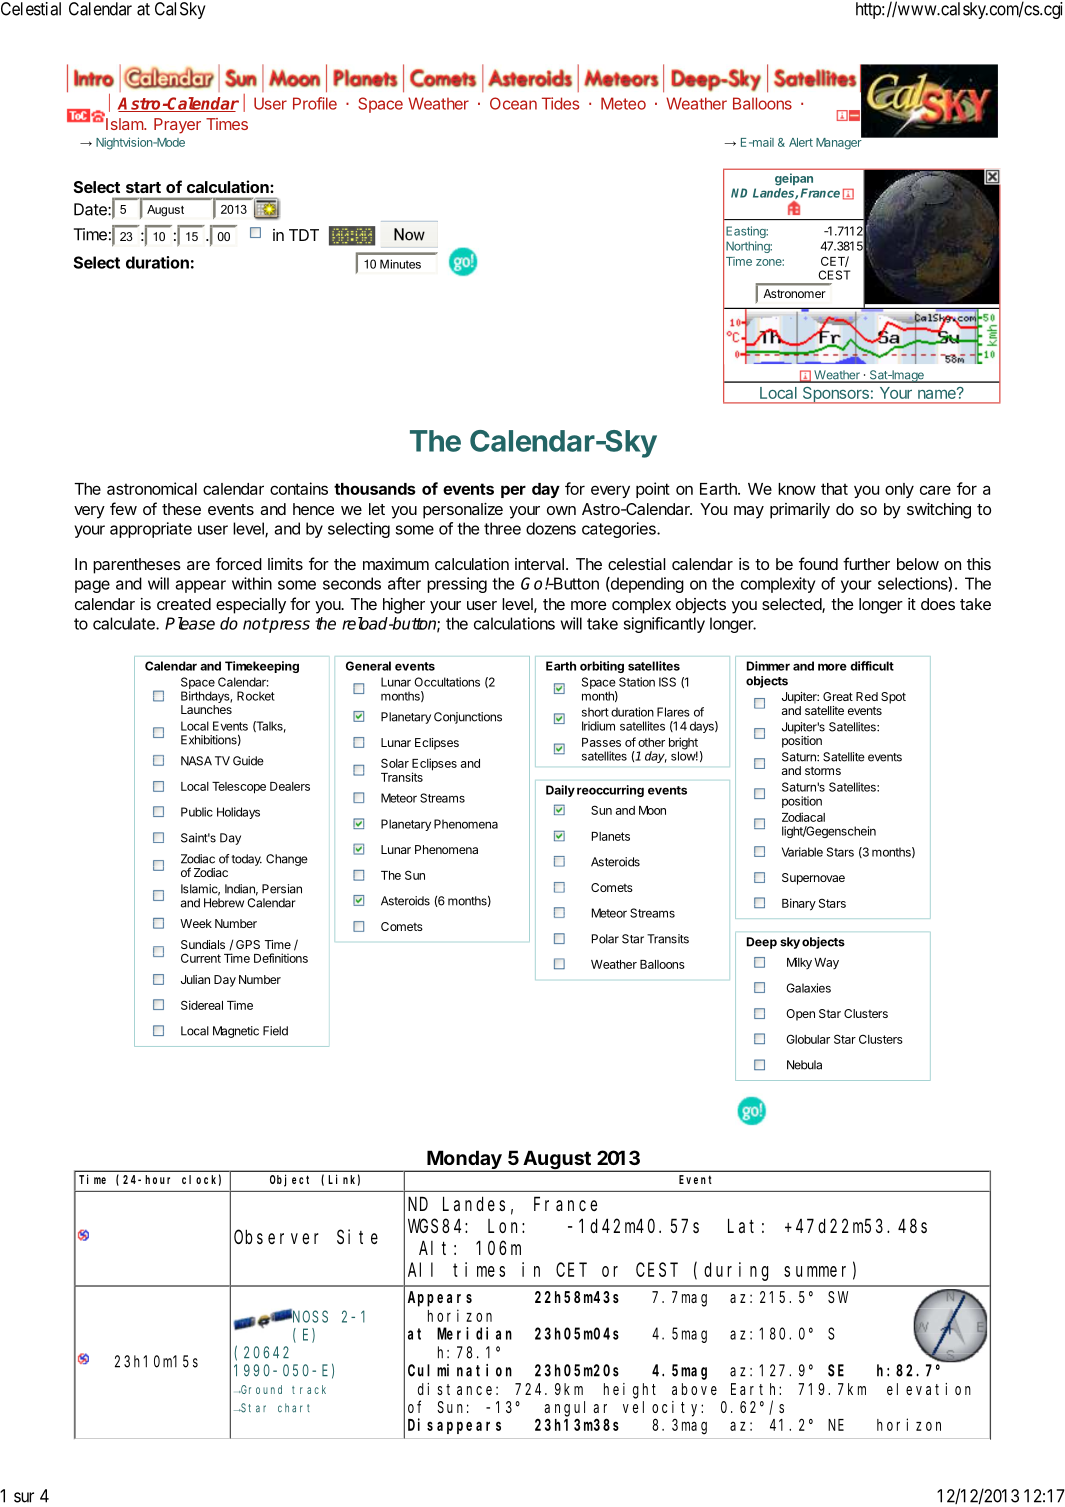  Describe the element at coordinates (92, 586) in the screenshot. I see `page` at that location.
